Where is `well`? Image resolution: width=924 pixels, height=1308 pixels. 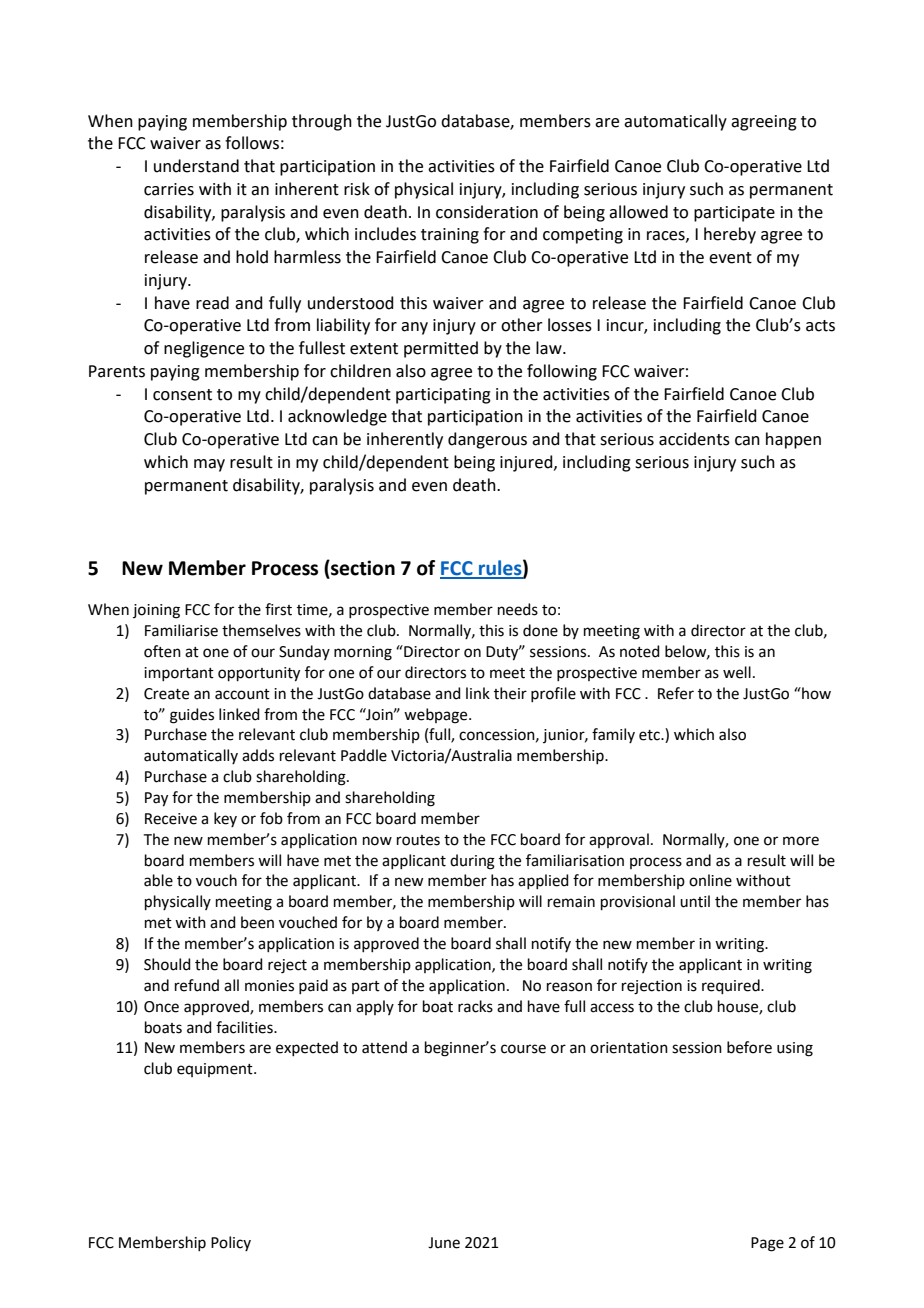
well is located at coordinates (737, 672).
